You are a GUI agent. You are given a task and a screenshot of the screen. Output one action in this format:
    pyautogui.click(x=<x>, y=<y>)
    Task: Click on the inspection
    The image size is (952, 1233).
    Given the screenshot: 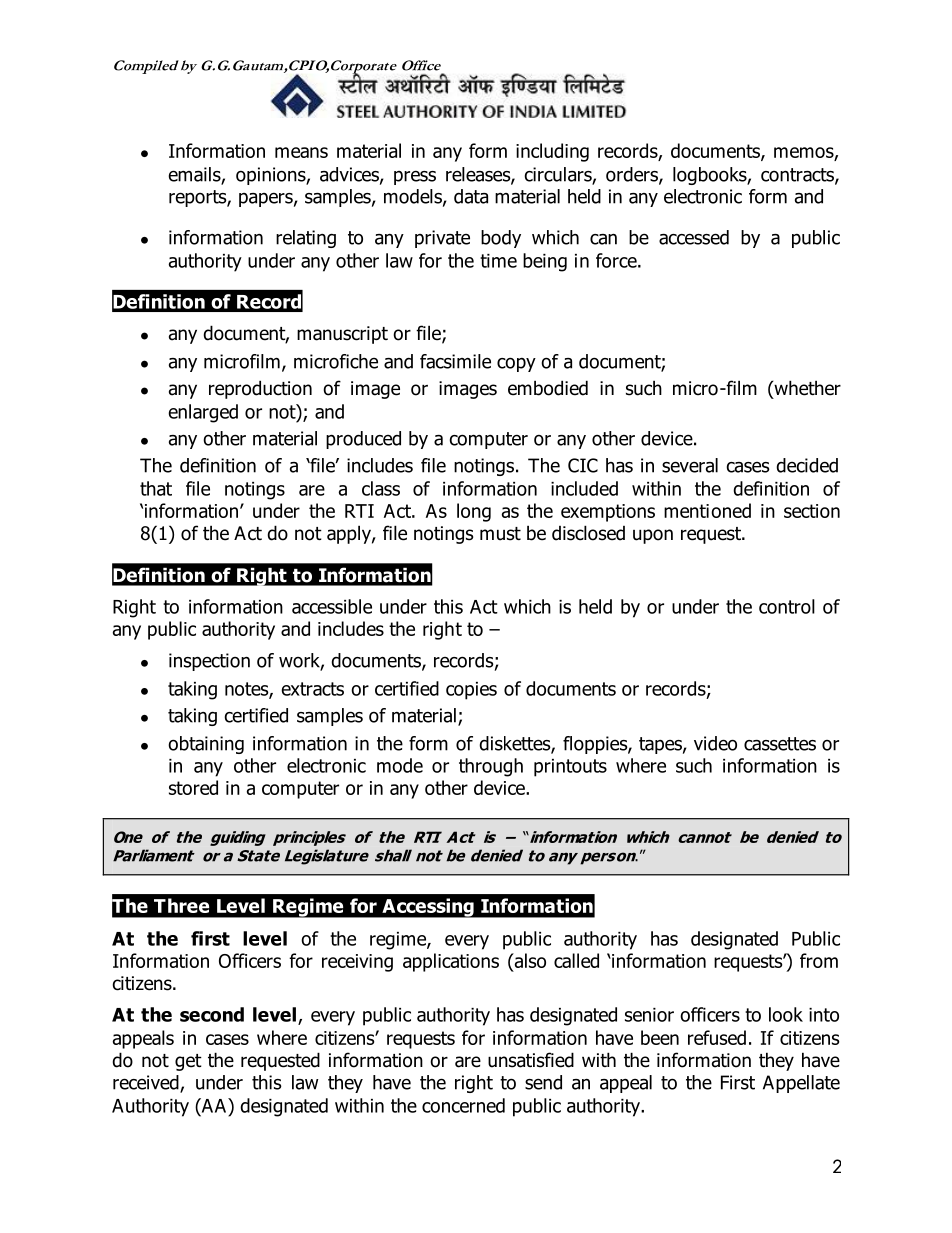 What is the action you would take?
    pyautogui.click(x=209, y=662)
